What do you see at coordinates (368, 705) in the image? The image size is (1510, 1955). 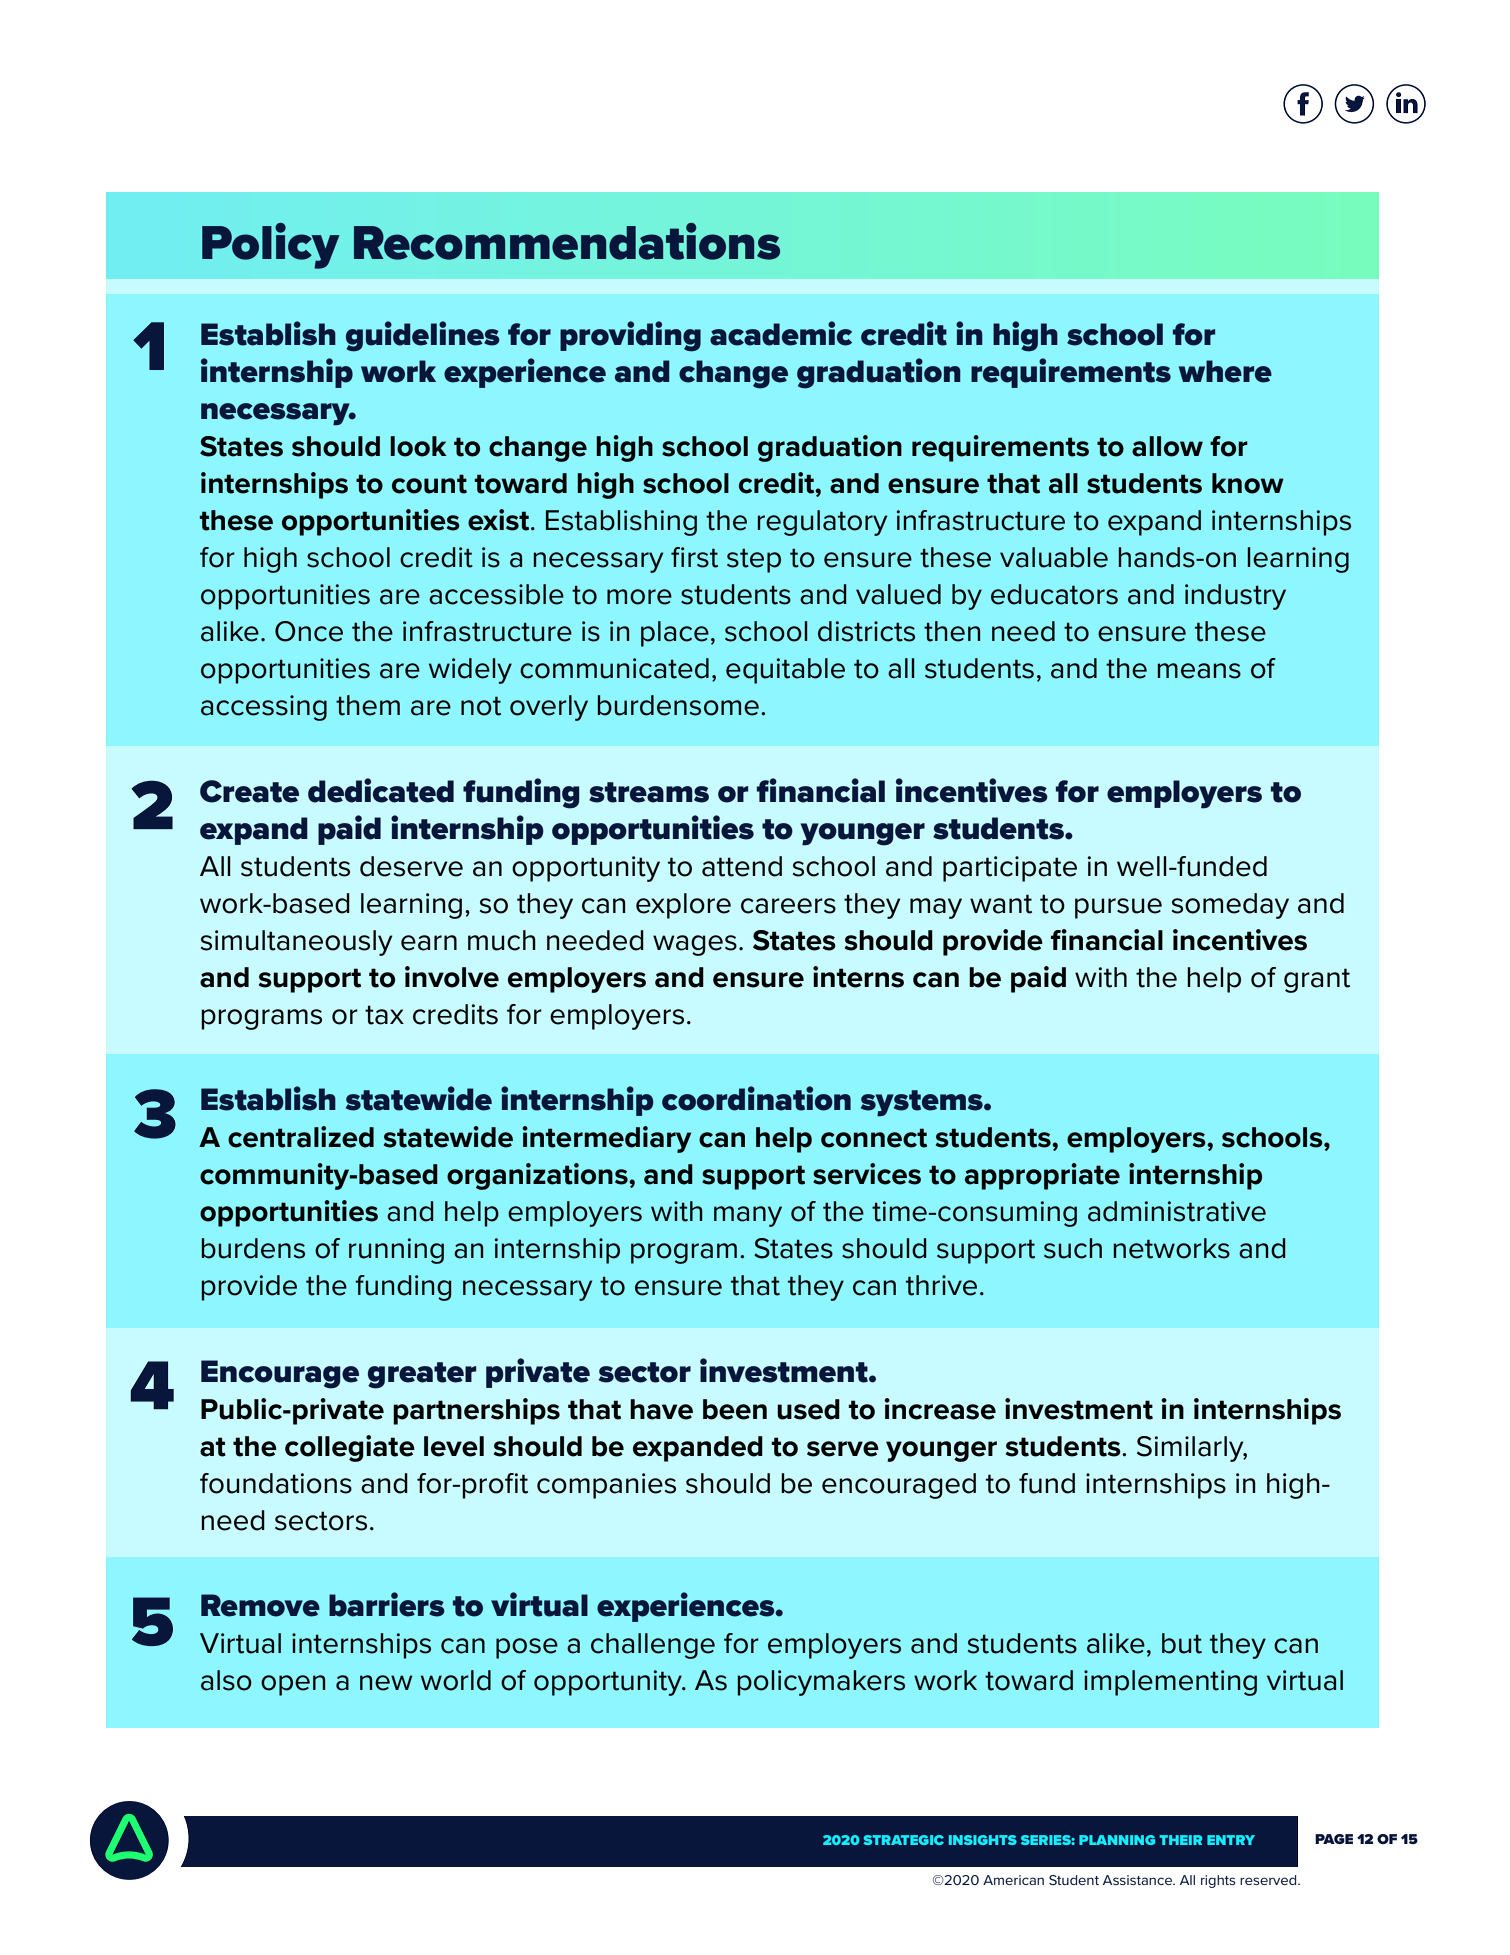 I see `them` at bounding box center [368, 705].
